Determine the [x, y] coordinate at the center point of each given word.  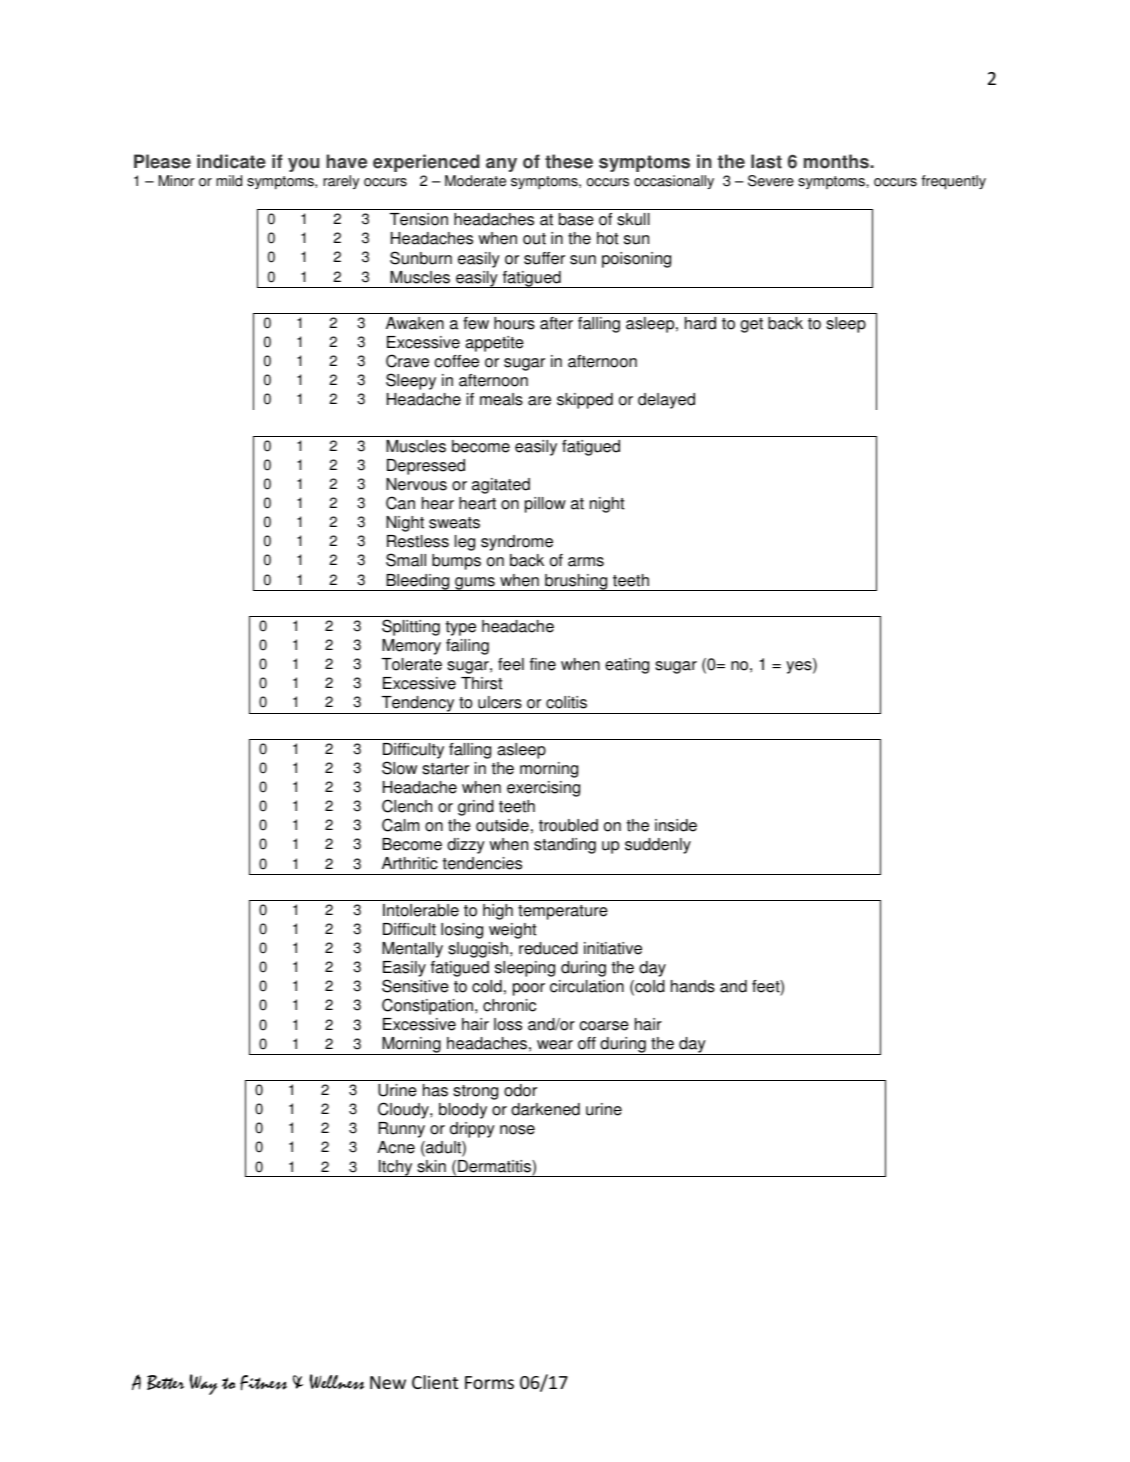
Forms [489, 1382]
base [576, 219]
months [837, 161]
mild [229, 181]
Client [435, 1382]
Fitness [263, 1383]
